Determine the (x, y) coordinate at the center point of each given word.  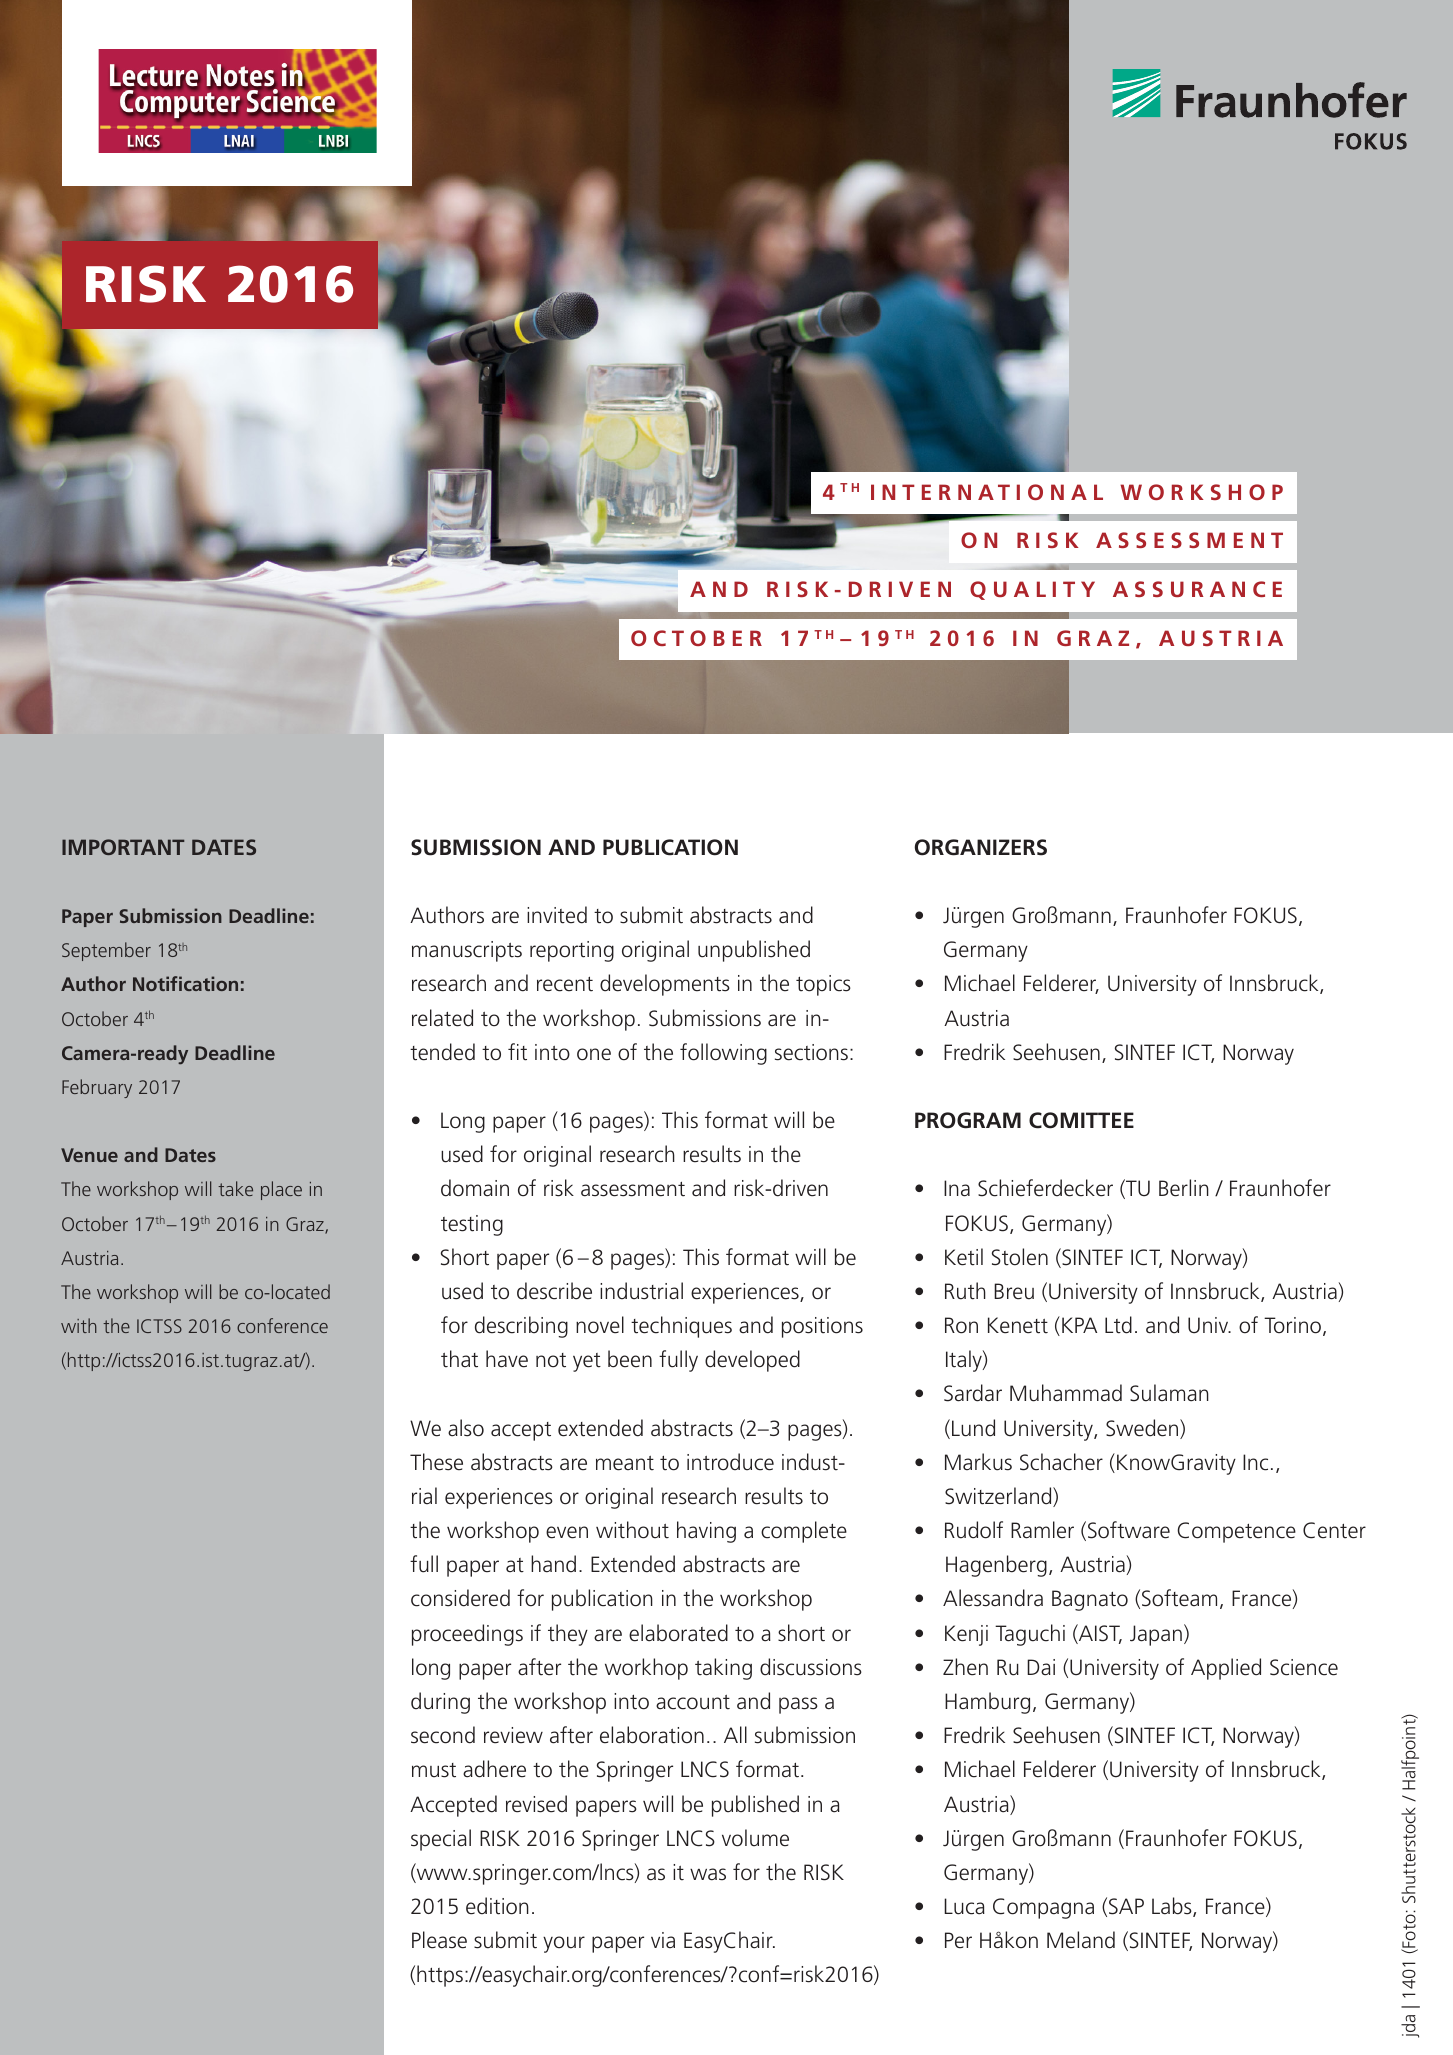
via (663, 1940)
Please (439, 1940)
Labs (1173, 1907)
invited (557, 915)
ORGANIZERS (981, 847)
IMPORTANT (123, 847)
